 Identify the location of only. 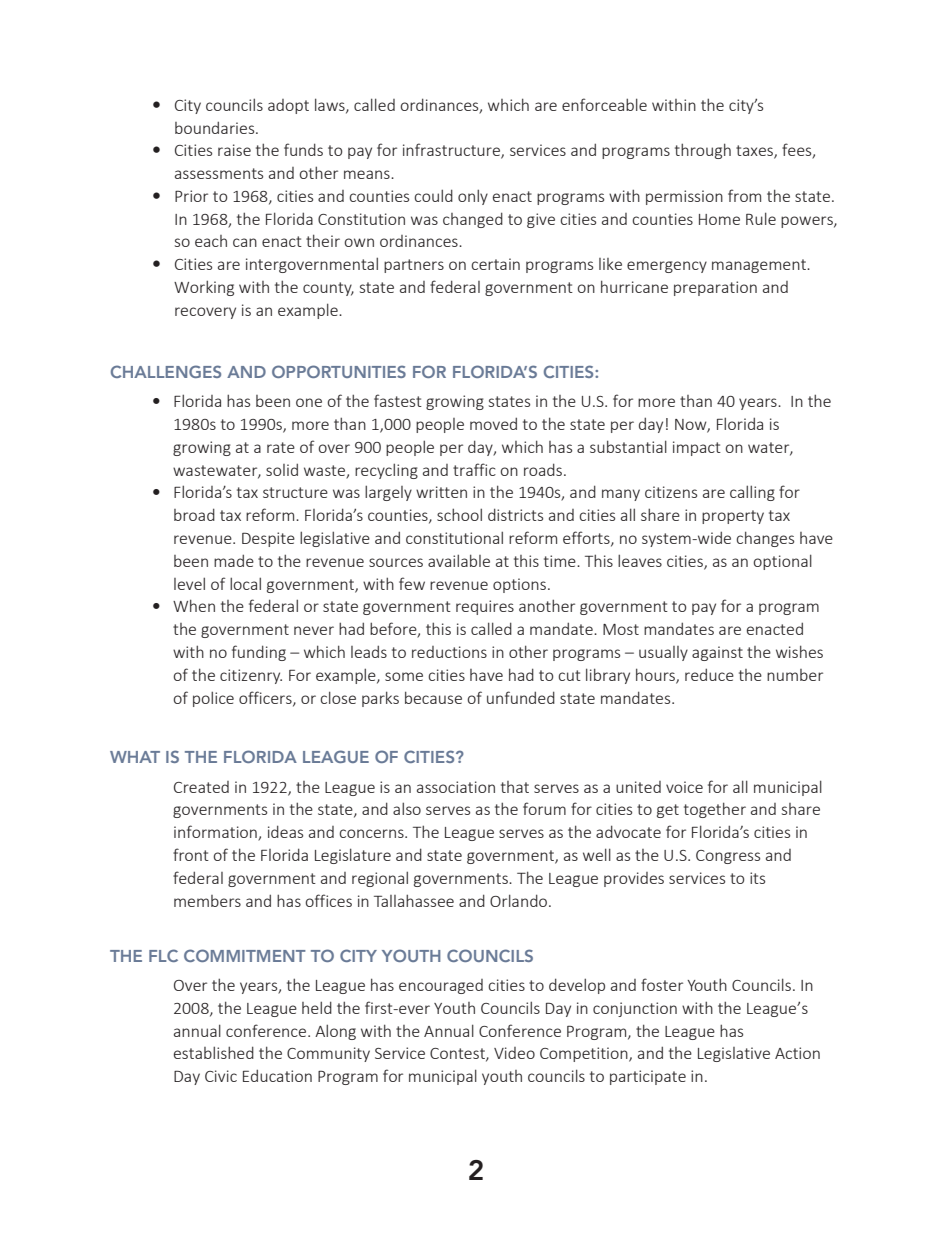
(473, 197).
